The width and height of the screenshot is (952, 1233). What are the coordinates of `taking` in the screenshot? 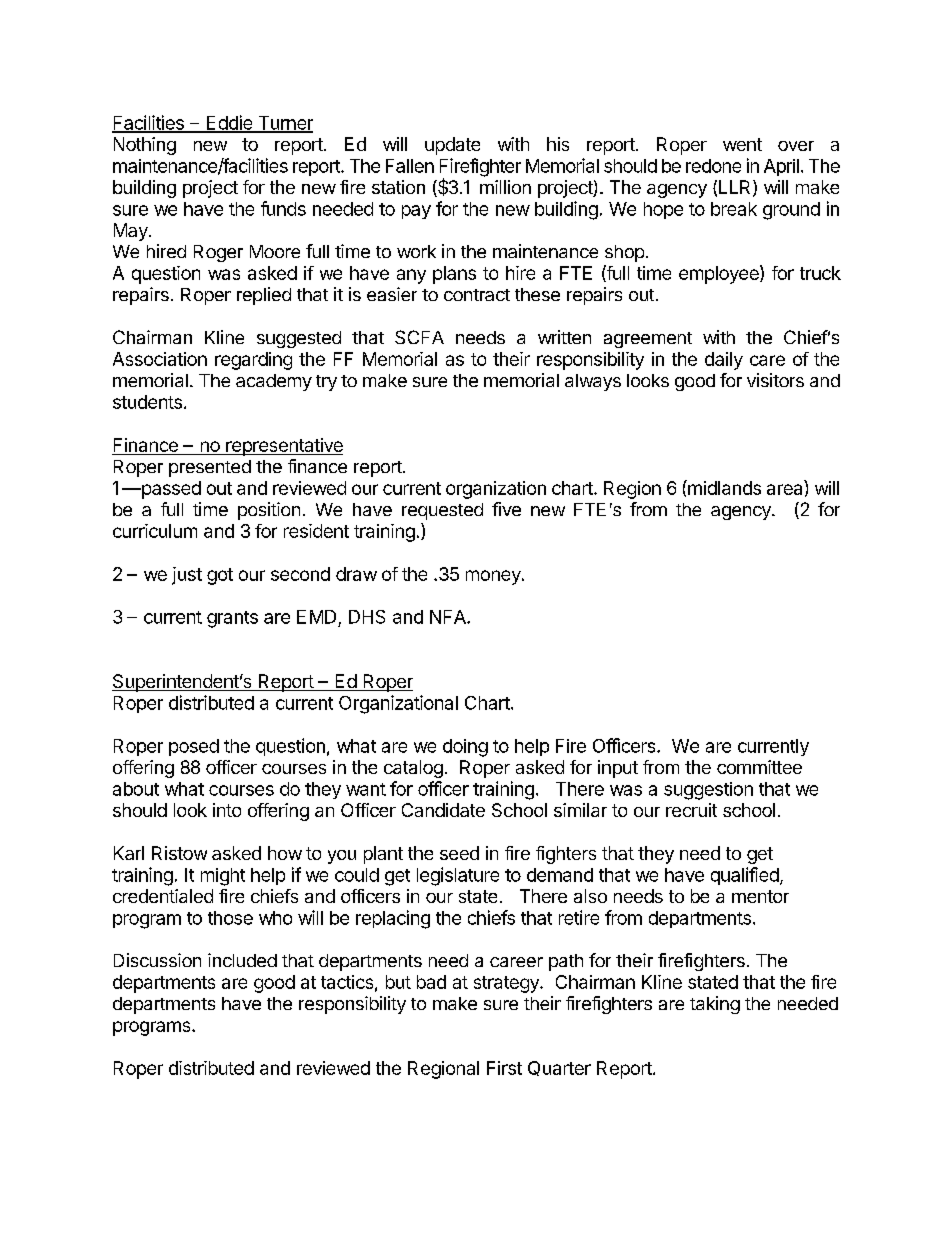 It's located at (715, 1005).
